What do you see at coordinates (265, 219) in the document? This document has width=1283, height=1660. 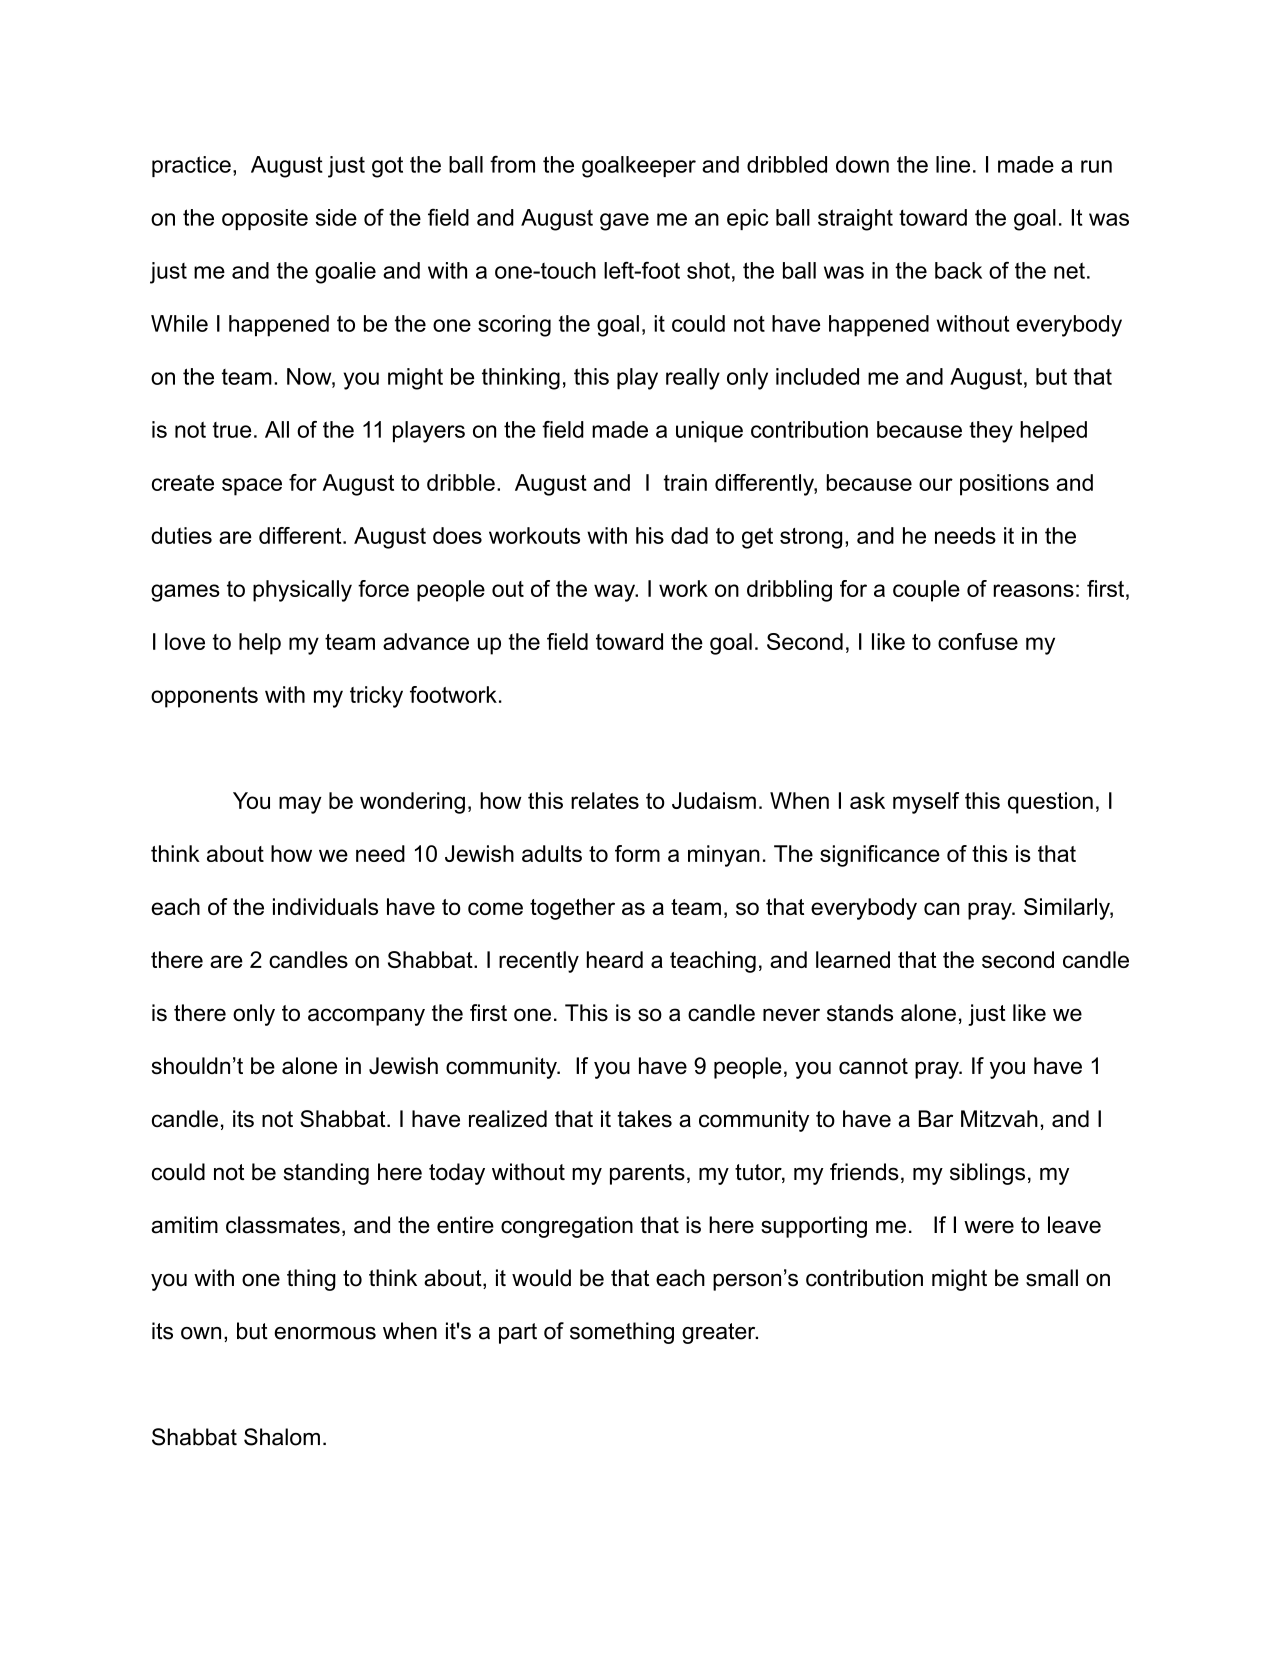 I see `opposite` at bounding box center [265, 219].
